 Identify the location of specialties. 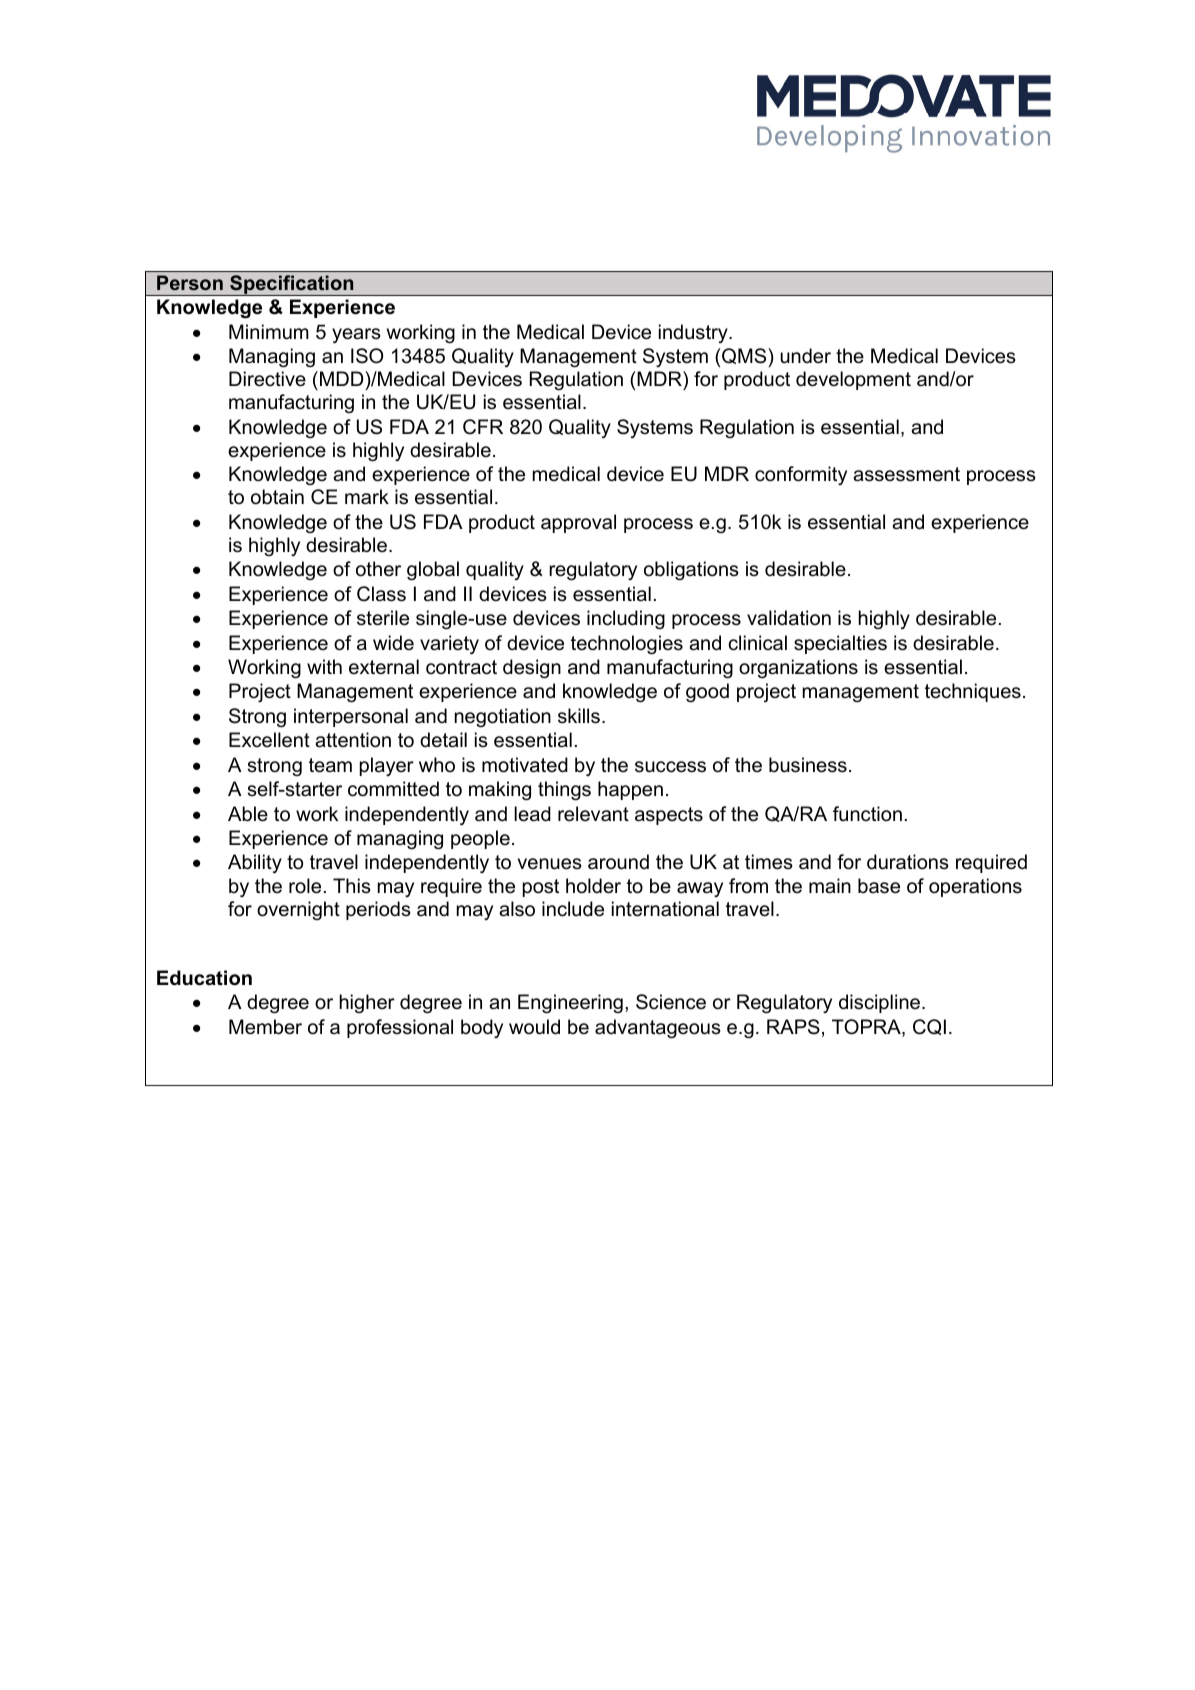
(840, 644).
